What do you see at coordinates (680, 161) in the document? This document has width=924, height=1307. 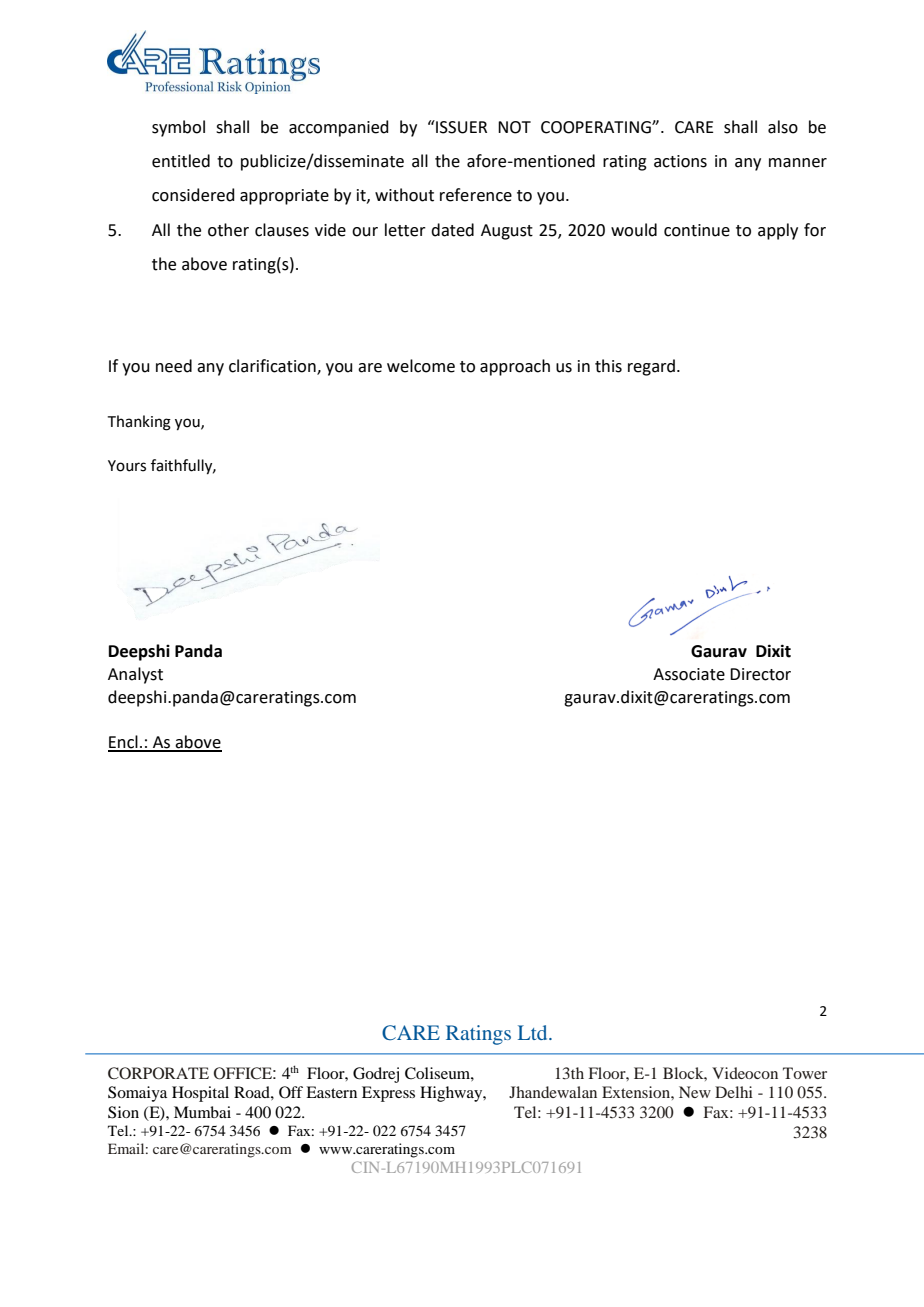 I see `actions` at bounding box center [680, 161].
